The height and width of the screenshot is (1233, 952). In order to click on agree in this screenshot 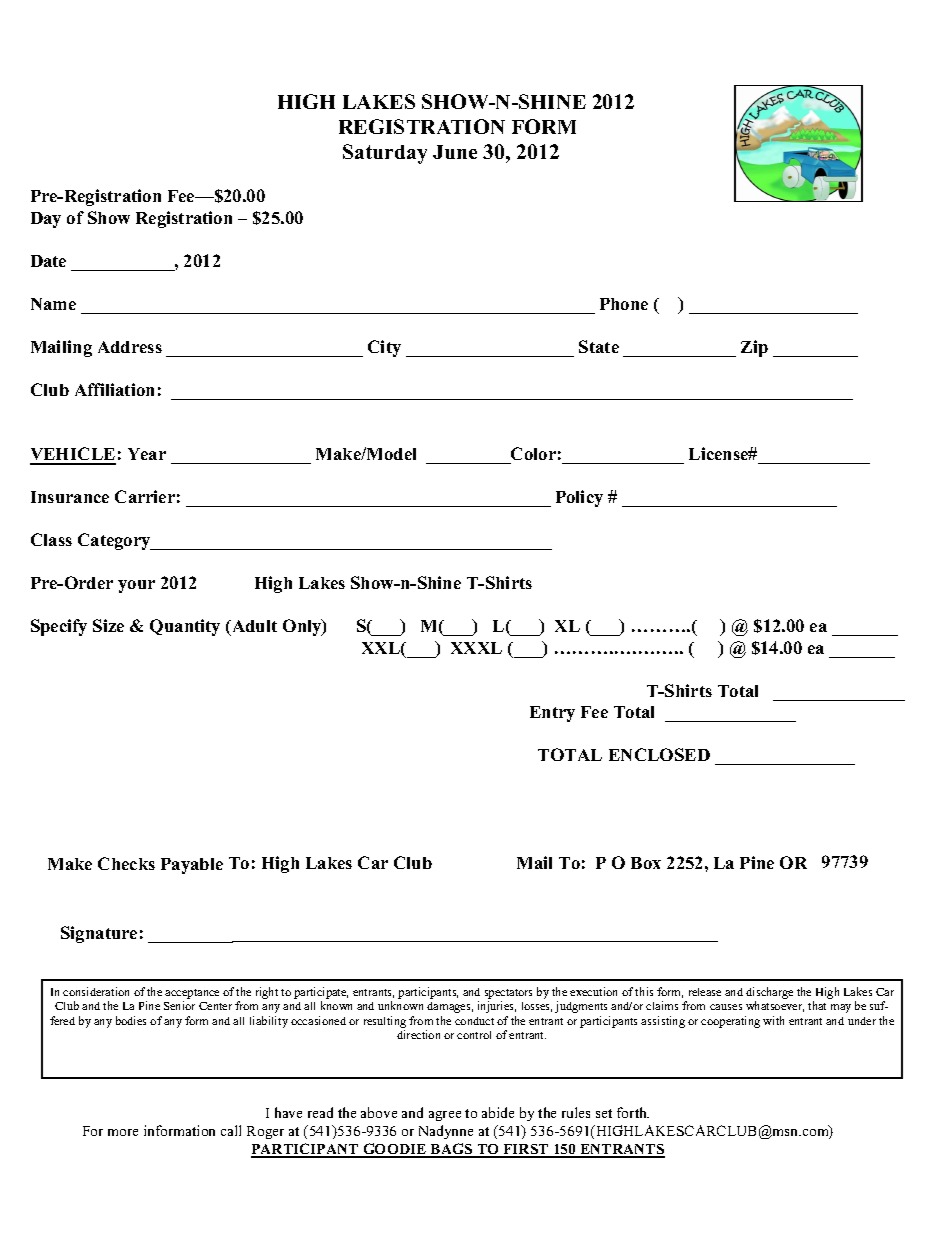, I will do `click(445, 1116)`.
